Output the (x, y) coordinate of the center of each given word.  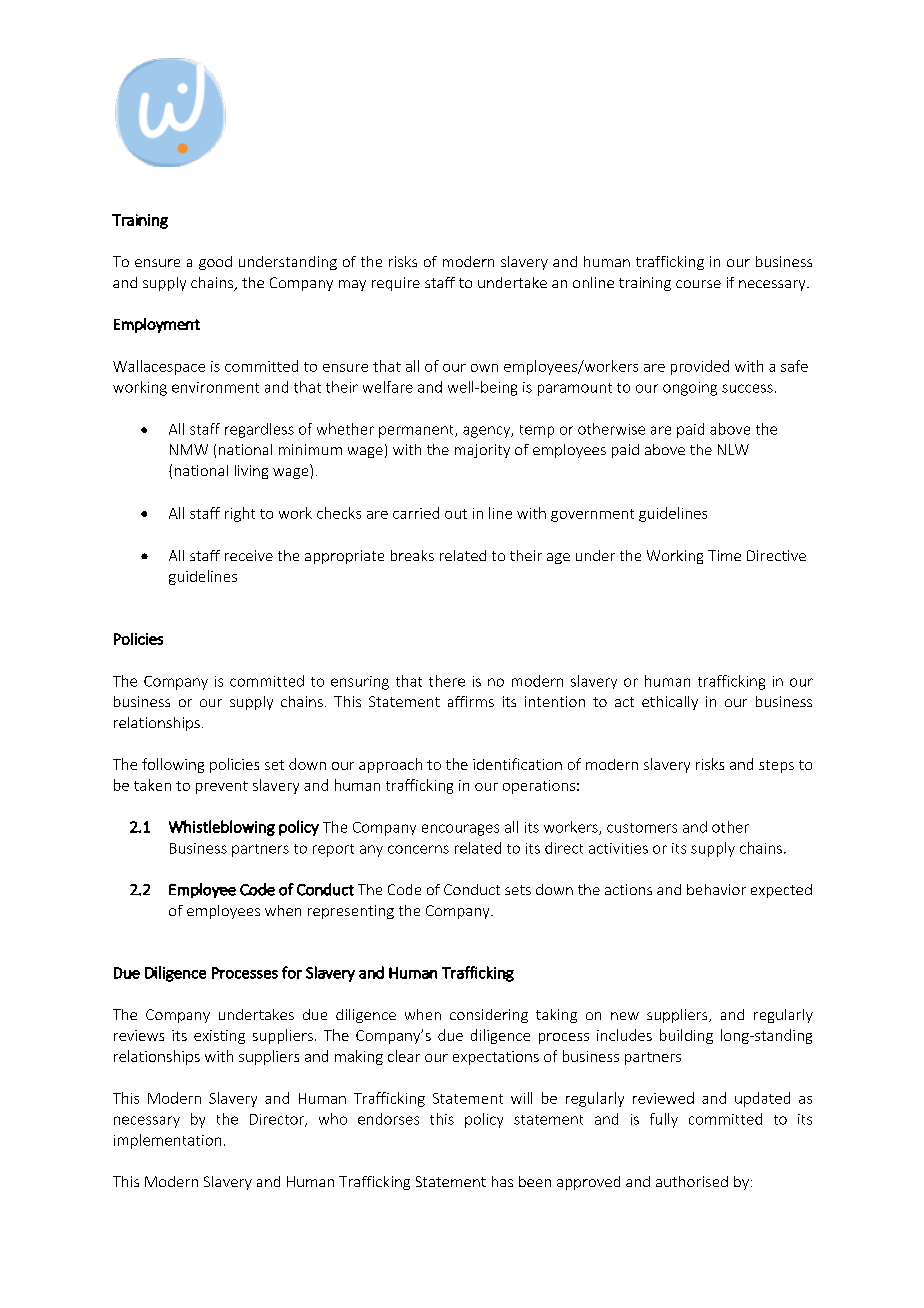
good (215, 263)
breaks (412, 555)
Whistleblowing (222, 828)
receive (249, 555)
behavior (716, 889)
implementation (167, 1141)
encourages (460, 830)
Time (724, 555)
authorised (692, 1181)
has (502, 1181)
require (396, 284)
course (698, 284)
